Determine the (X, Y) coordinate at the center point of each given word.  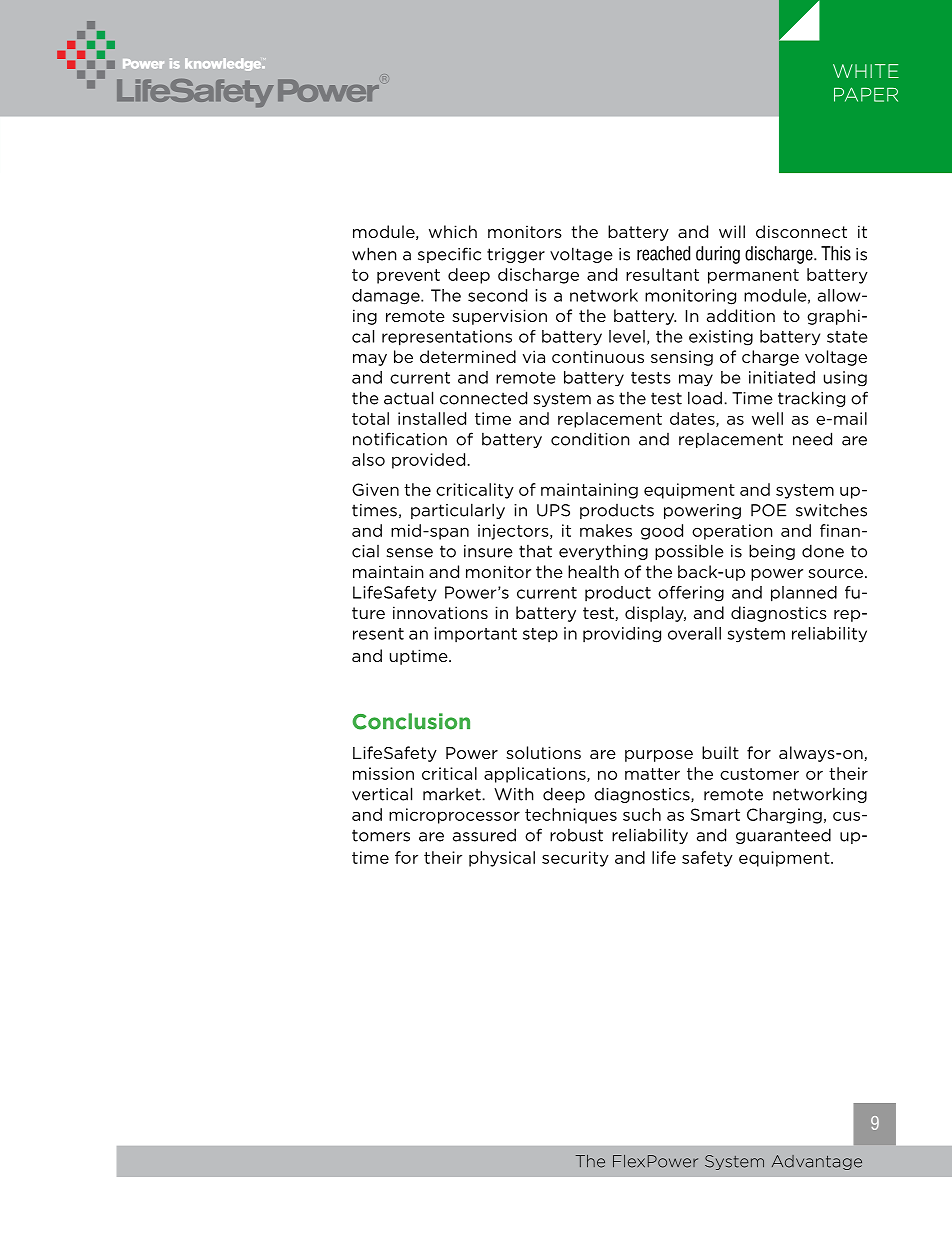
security (575, 859)
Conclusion (411, 721)
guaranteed (783, 836)
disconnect (801, 231)
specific (449, 255)
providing (622, 635)
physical (502, 859)
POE (768, 510)
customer (759, 774)
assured (484, 835)
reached (663, 253)
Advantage (817, 1162)
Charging (784, 816)
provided (428, 461)
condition (590, 439)
